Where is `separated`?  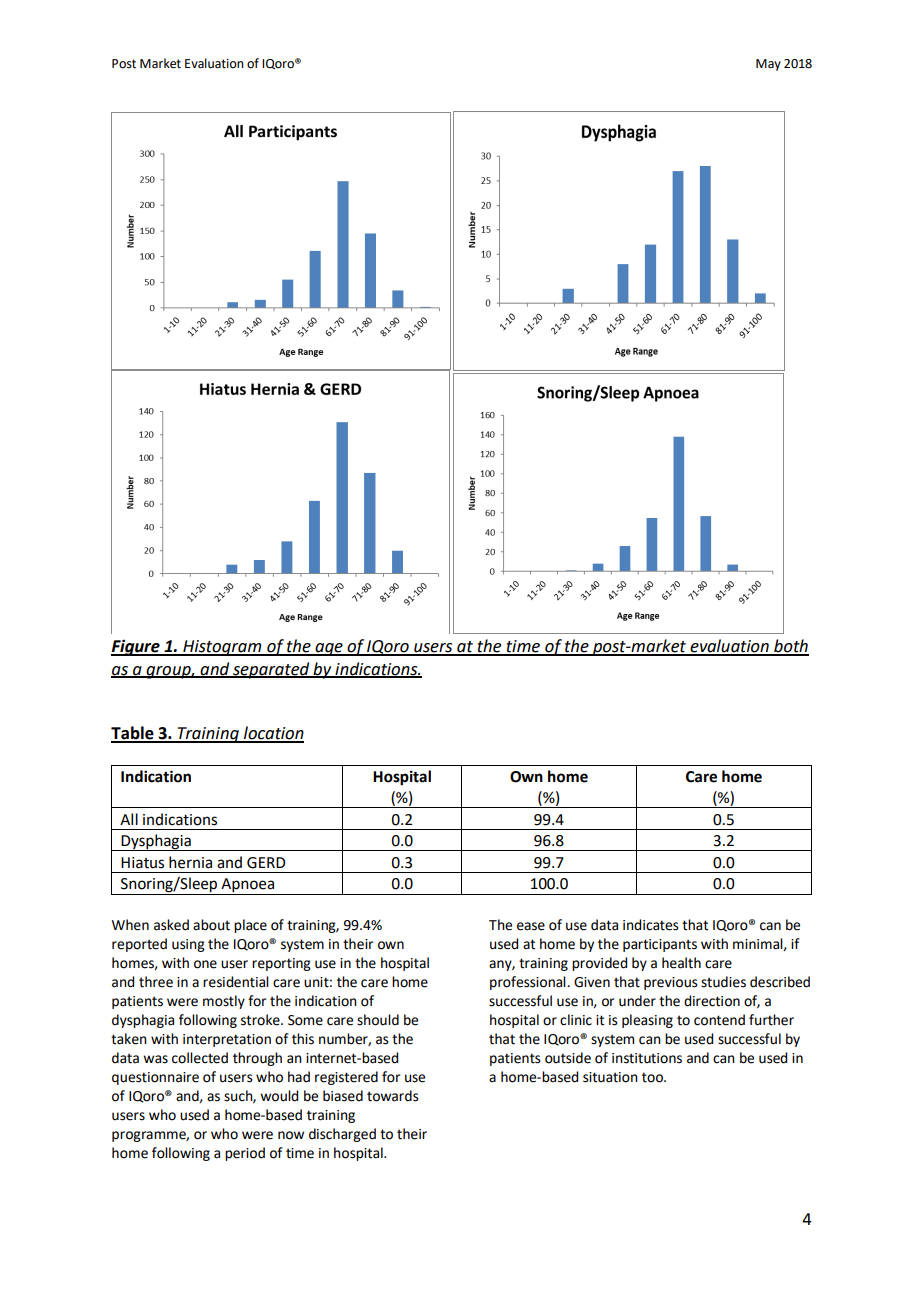
separated is located at coordinates (271, 670).
